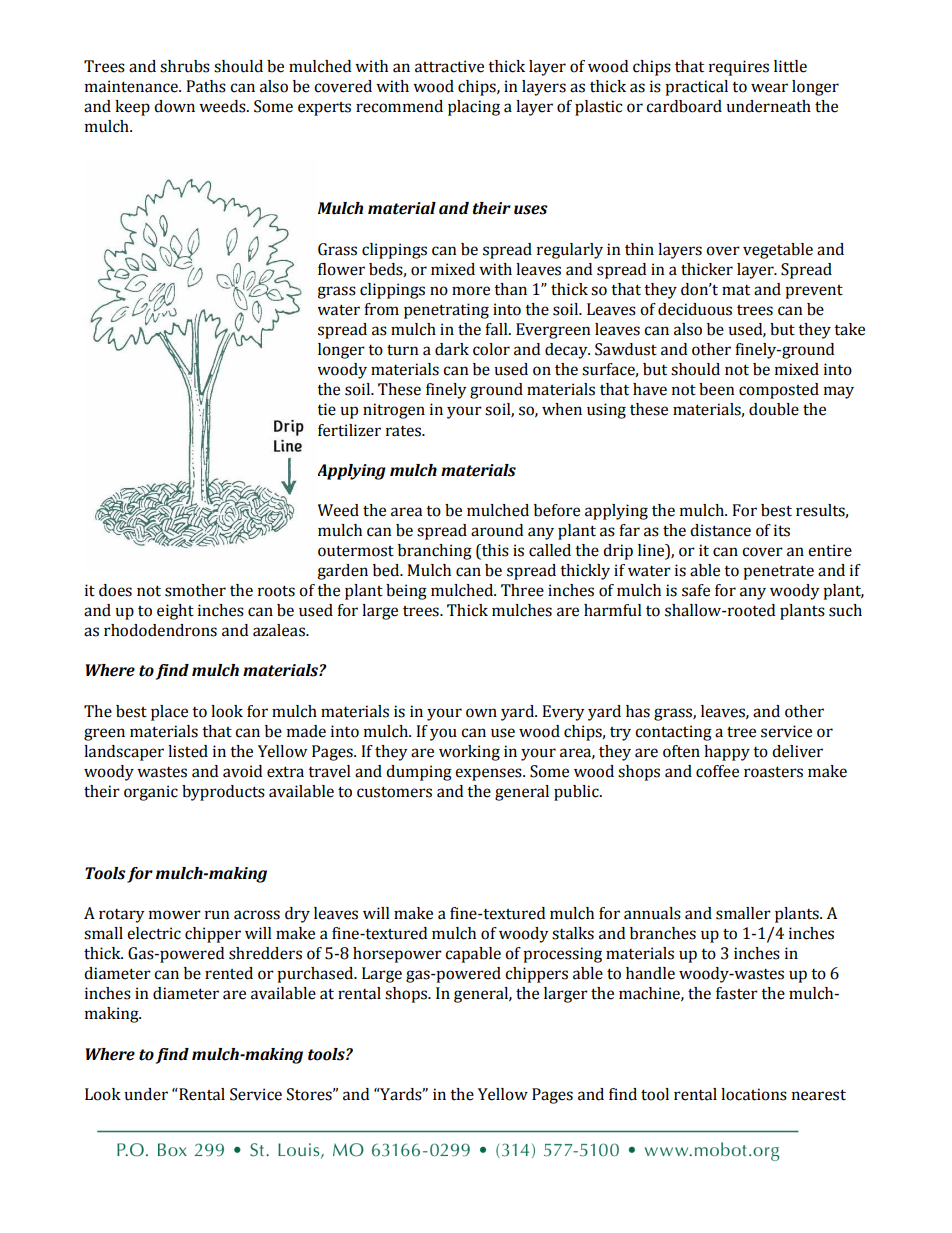  Describe the element at coordinates (769, 88) in the screenshot. I see `wear` at that location.
